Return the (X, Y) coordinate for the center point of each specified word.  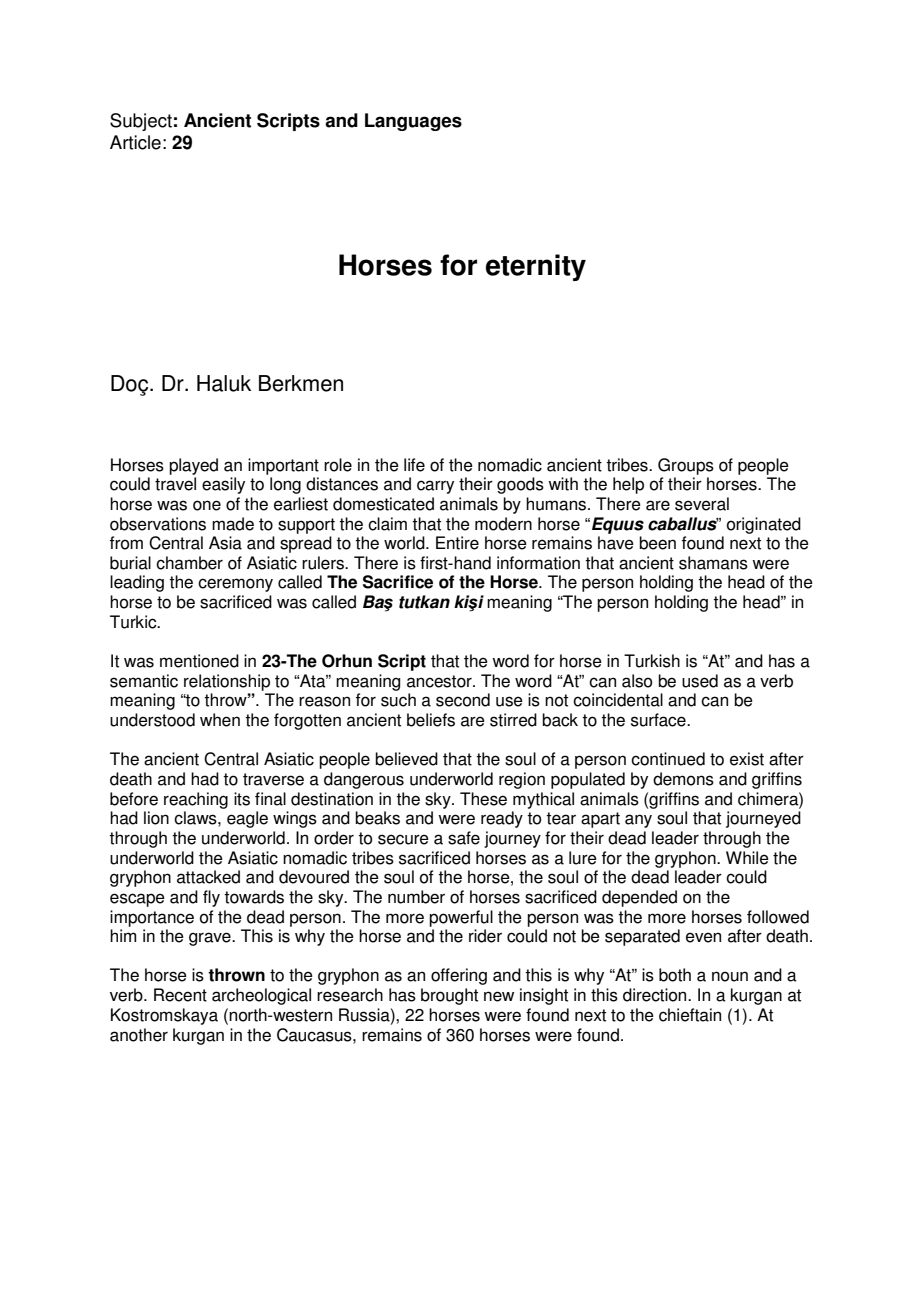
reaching (196, 800)
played (193, 466)
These (483, 799)
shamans (713, 563)
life (414, 465)
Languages (413, 122)
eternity (536, 267)
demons (683, 779)
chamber (189, 563)
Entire (457, 543)
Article (135, 142)
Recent (180, 995)
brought (449, 996)
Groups (686, 466)
